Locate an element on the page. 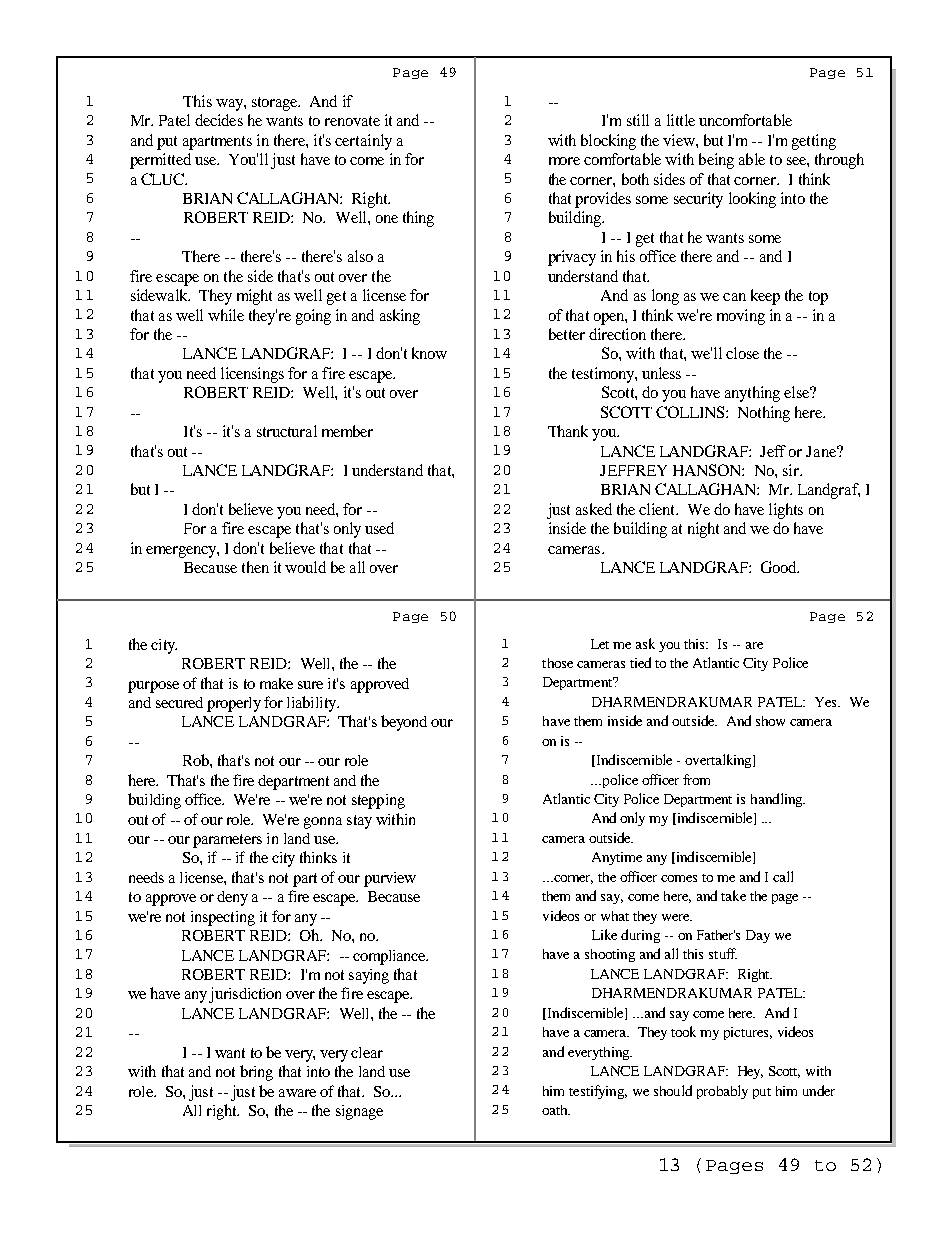 The image size is (952, 1233). properly is located at coordinates (234, 704).
